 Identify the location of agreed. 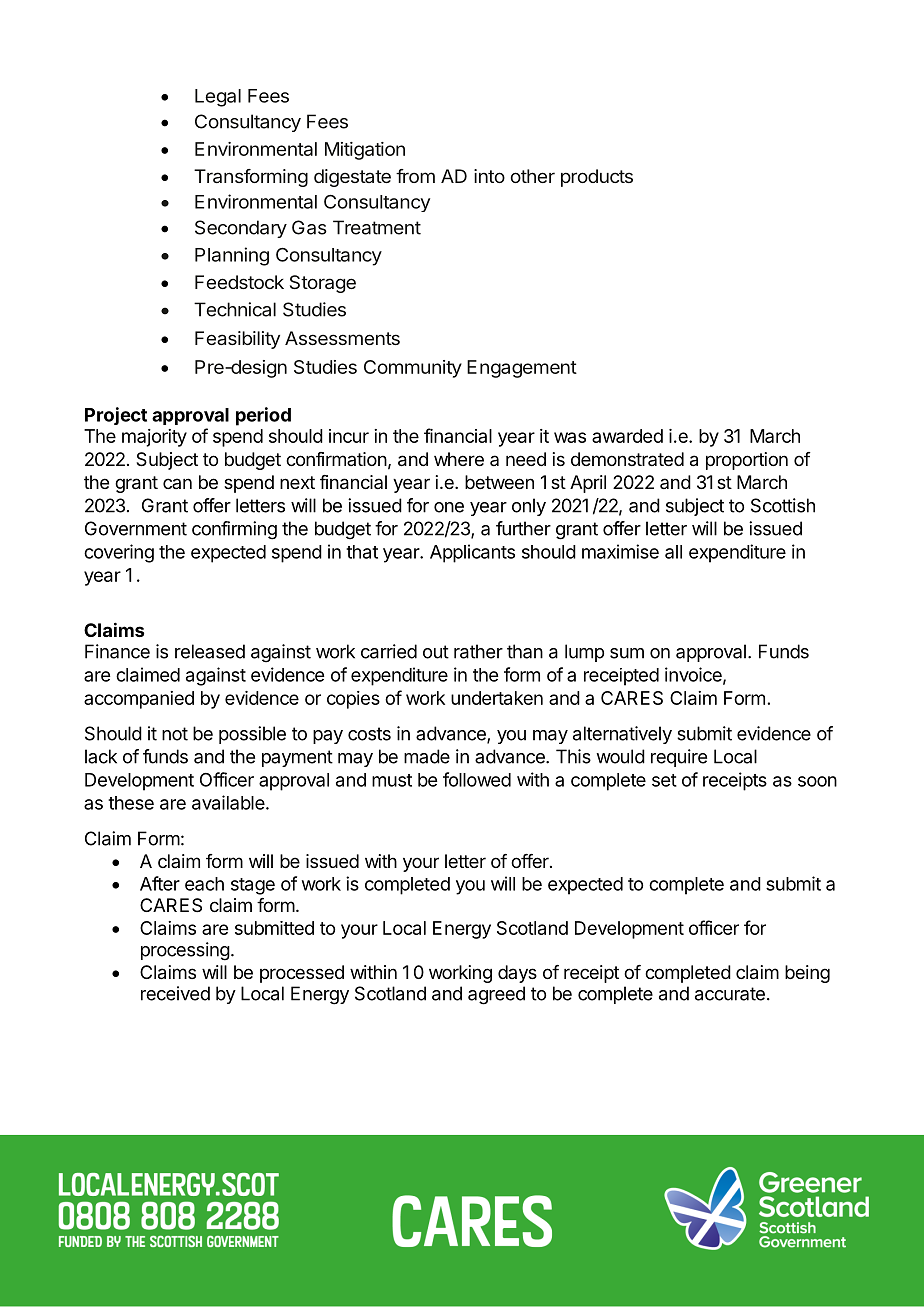
(496, 995).
